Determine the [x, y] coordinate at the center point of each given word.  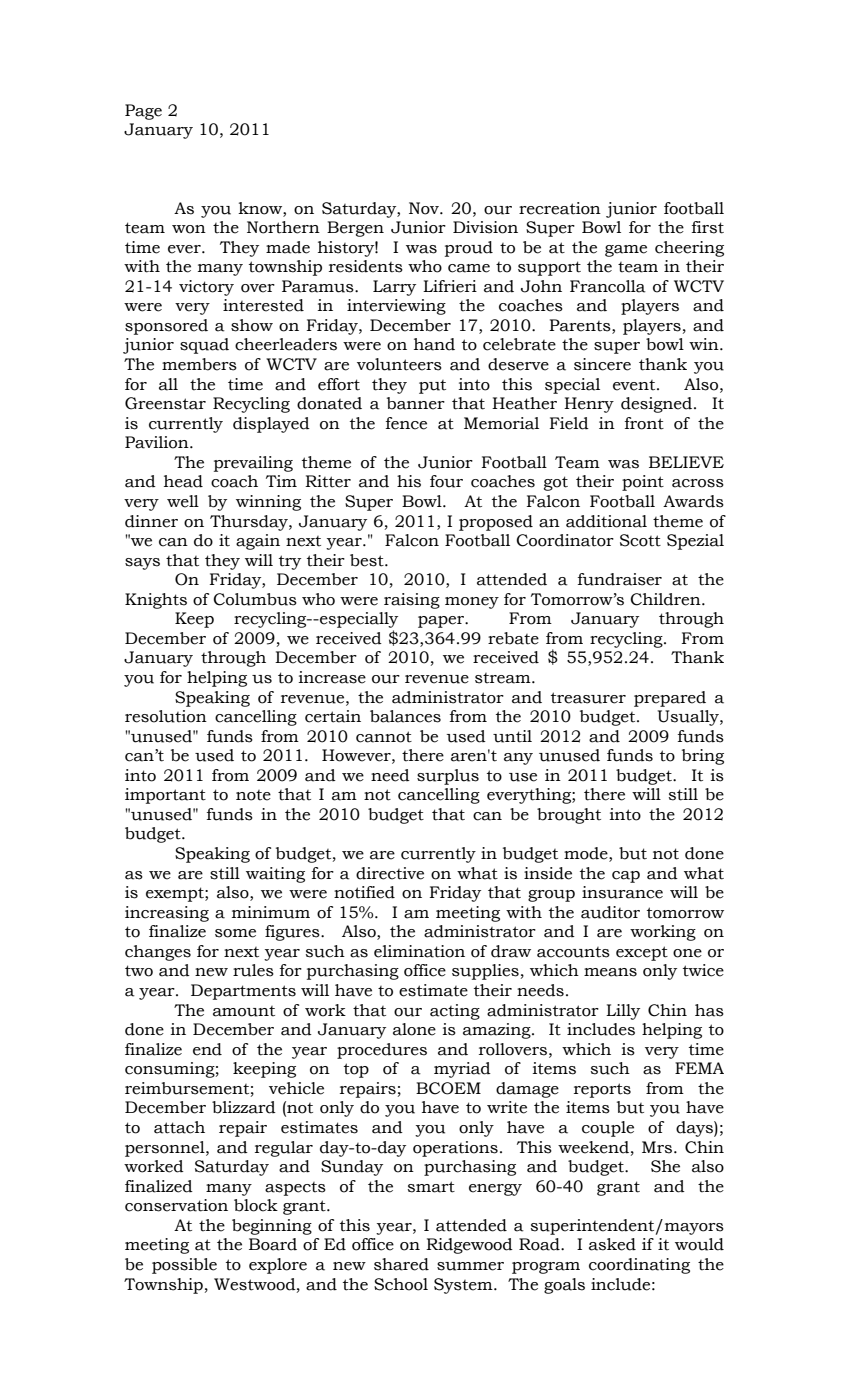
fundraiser [620, 579]
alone [414, 1029]
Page [143, 112]
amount [244, 1011]
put [432, 387]
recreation [560, 208]
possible [184, 1266]
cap [626, 877]
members [199, 364]
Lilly [623, 1012]
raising [412, 601]
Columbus [255, 599]
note [253, 795]
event [635, 385]
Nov [425, 208]
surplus [448, 777]
